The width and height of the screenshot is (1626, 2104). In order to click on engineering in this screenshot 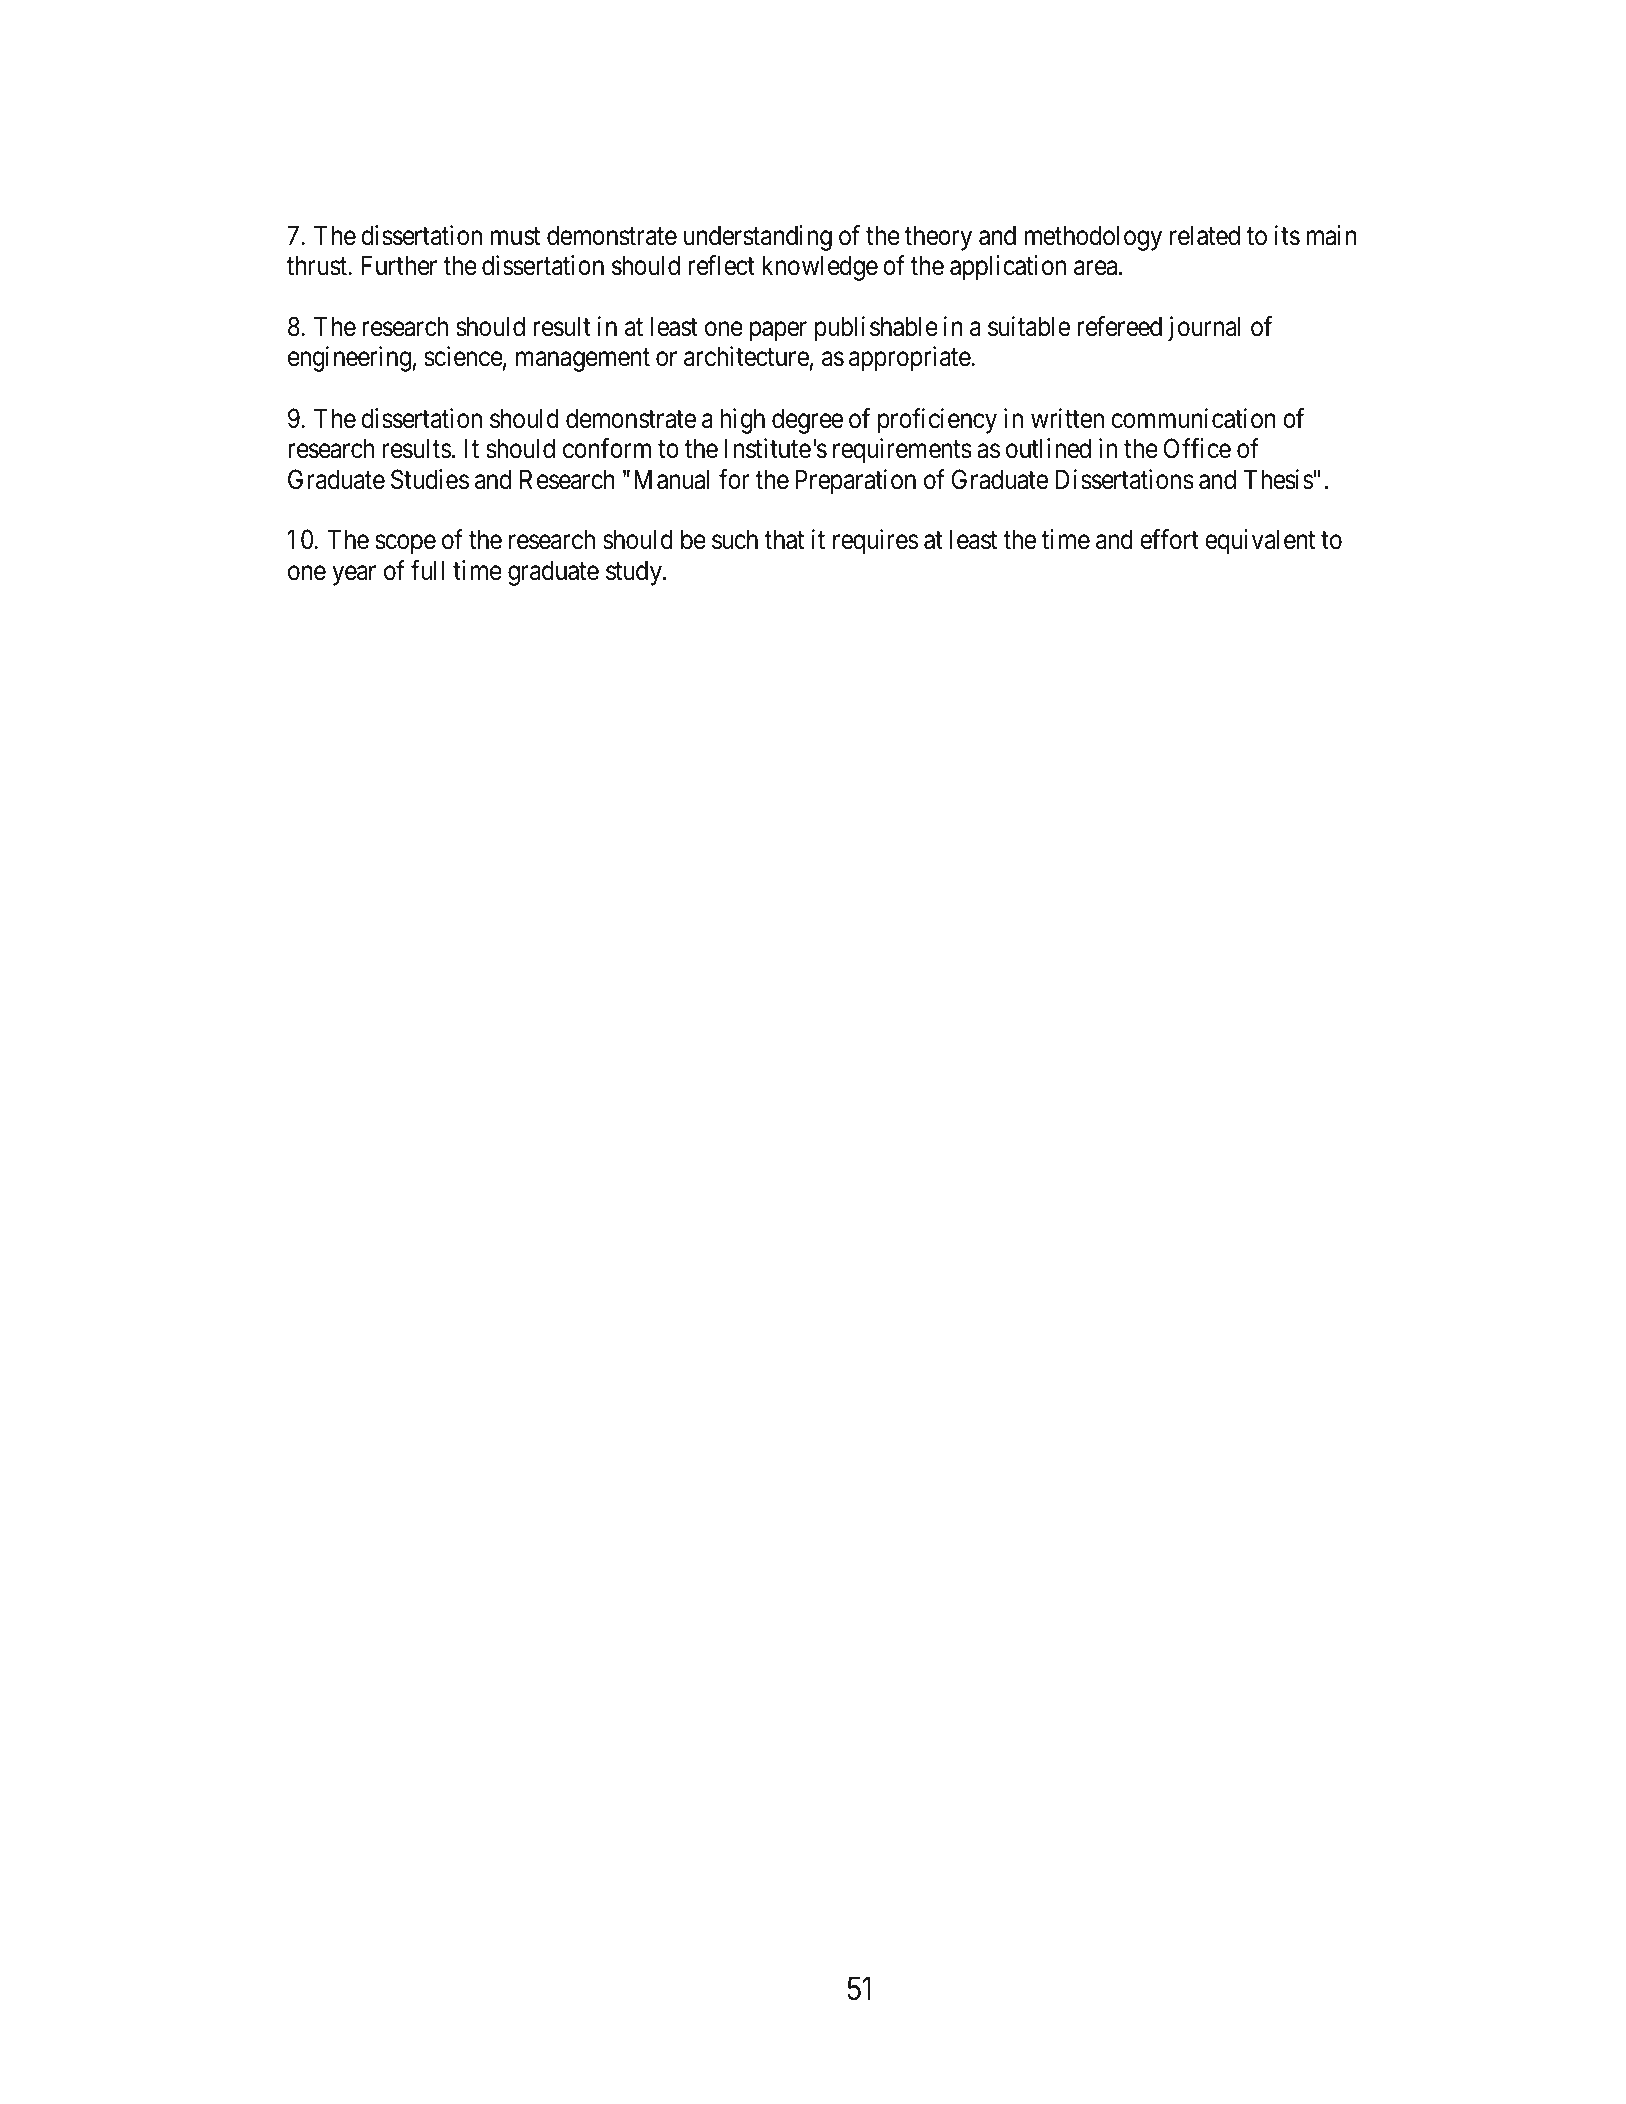, I will do `click(349, 359)`.
